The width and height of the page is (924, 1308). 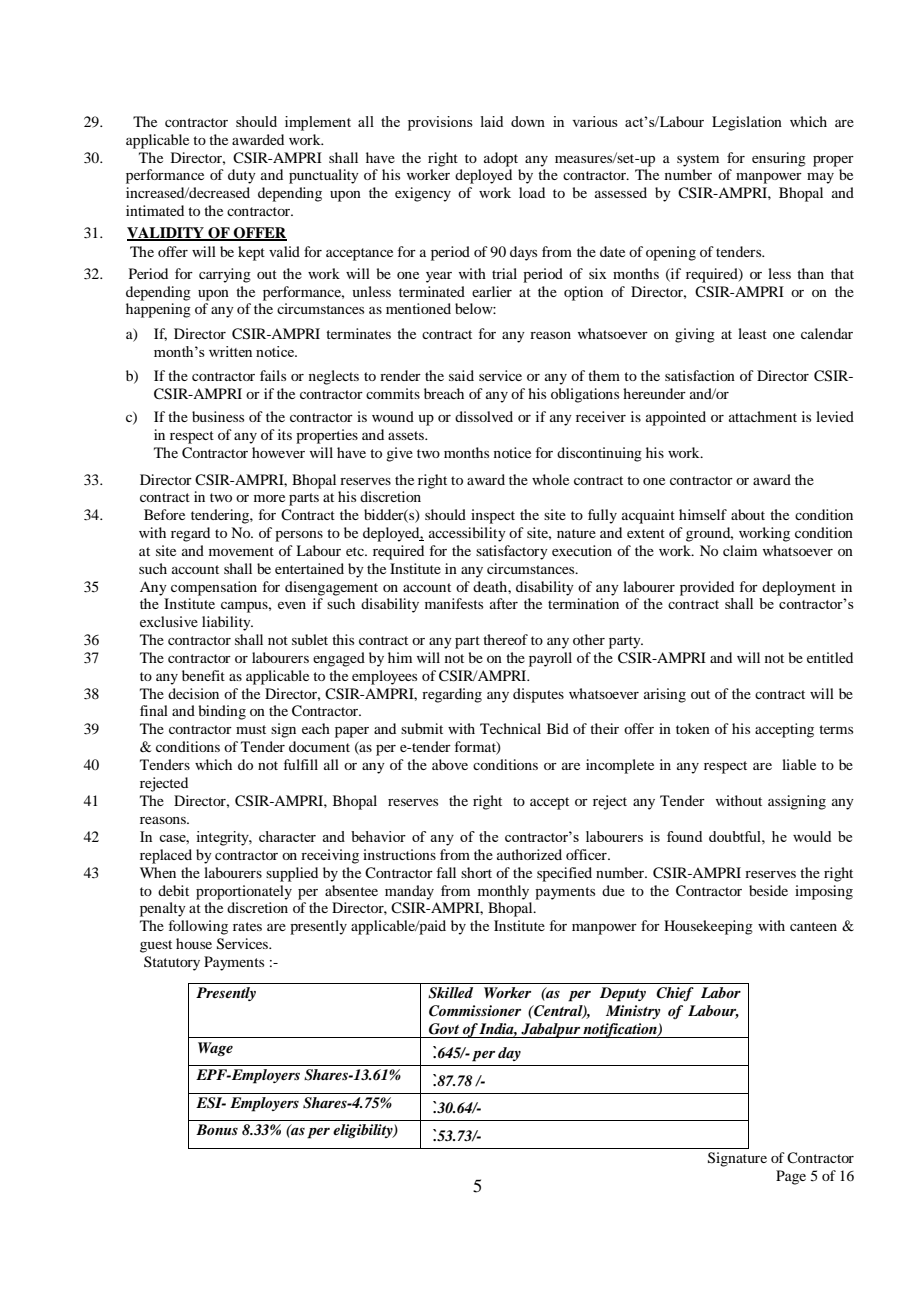 I want to click on inspect, so click(x=493, y=516).
